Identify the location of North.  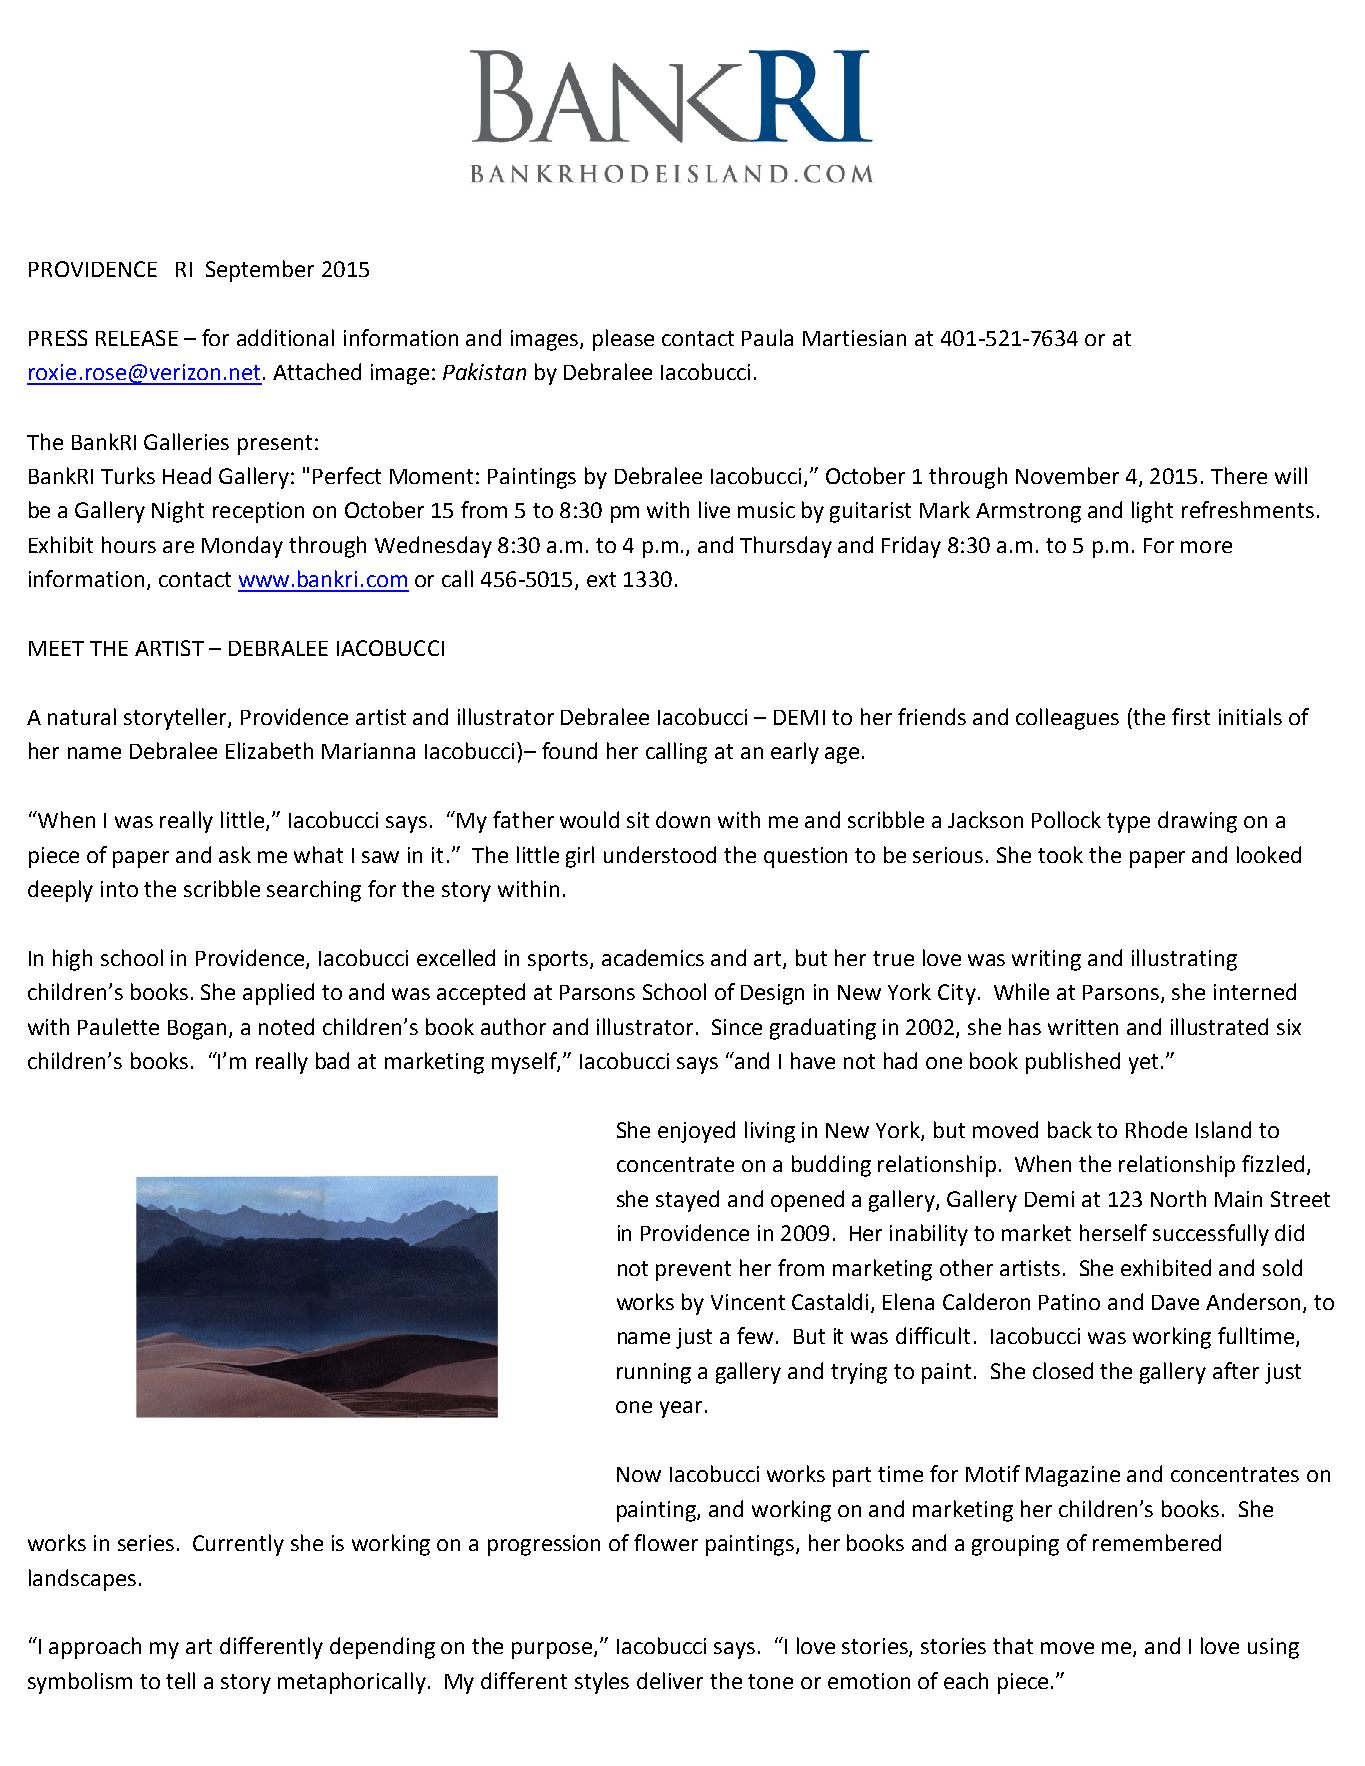
(1178, 1198).
